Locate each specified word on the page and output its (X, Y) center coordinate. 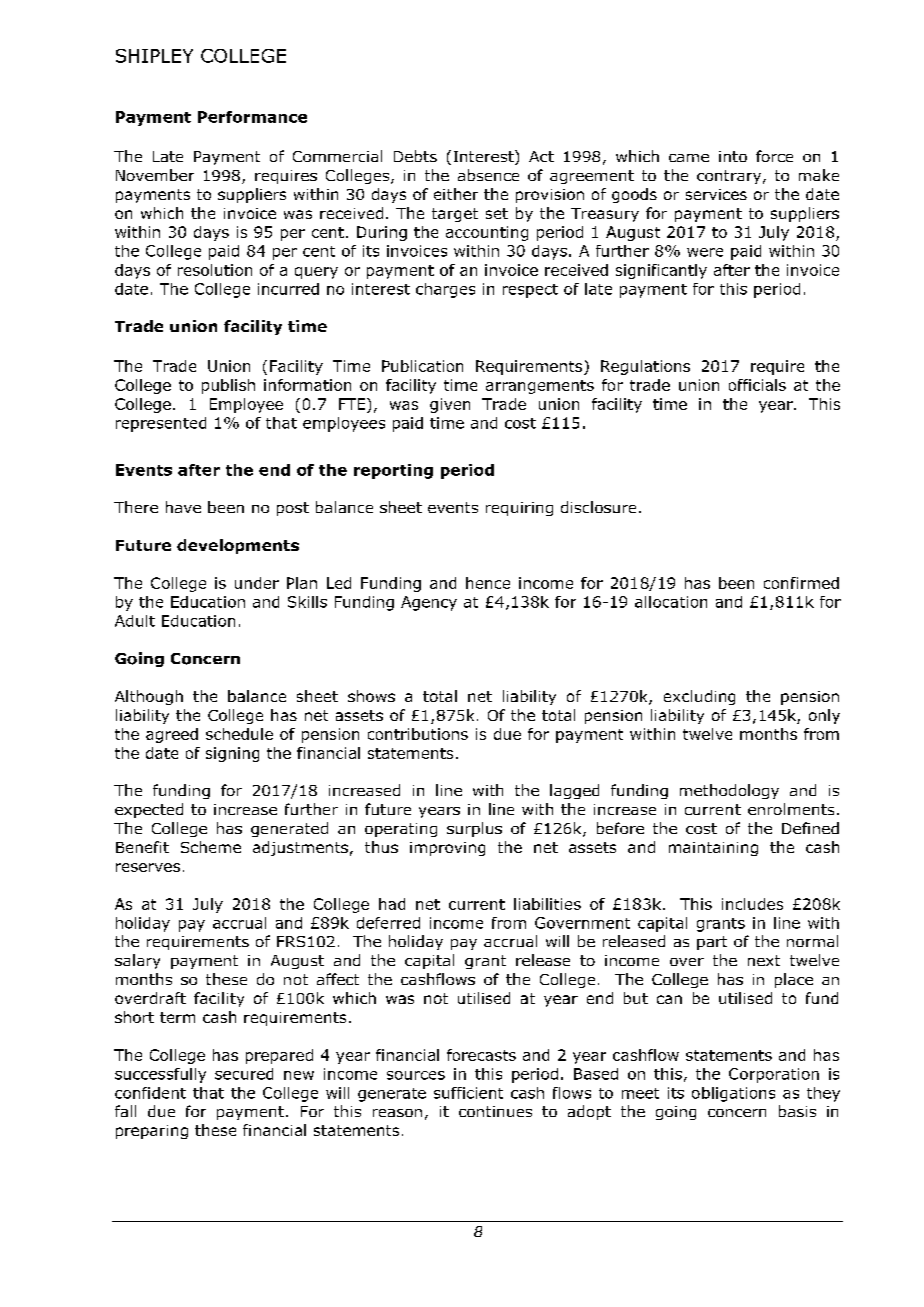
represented (161, 424)
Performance (252, 117)
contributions (418, 734)
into (733, 156)
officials (757, 385)
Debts (415, 156)
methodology (729, 791)
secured (244, 1074)
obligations (733, 1094)
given (450, 405)
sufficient (468, 1093)
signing (232, 754)
